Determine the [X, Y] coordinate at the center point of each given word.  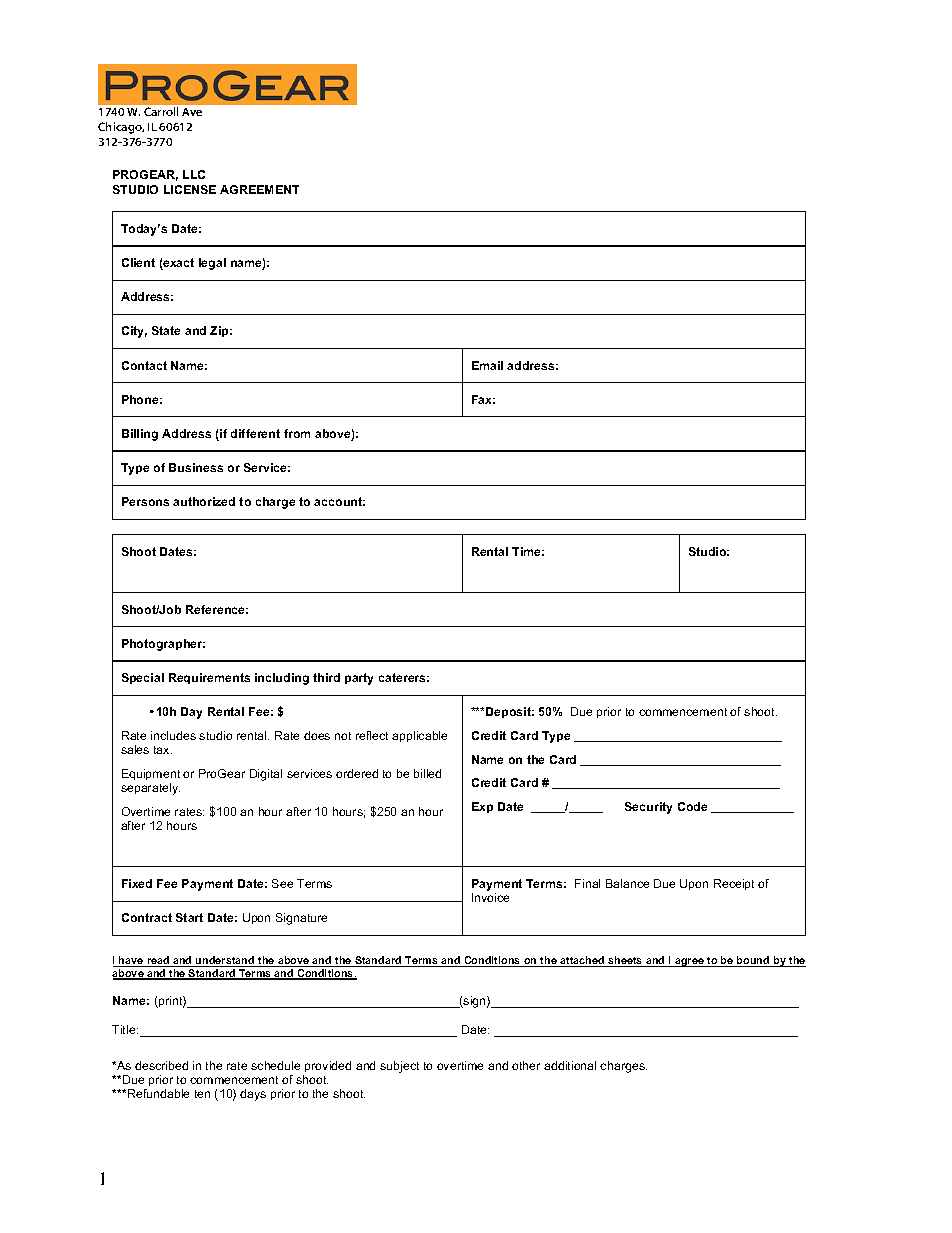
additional [570, 1065]
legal [212, 264]
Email [487, 365]
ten [202, 1094]
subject [399, 1067]
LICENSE [190, 189]
